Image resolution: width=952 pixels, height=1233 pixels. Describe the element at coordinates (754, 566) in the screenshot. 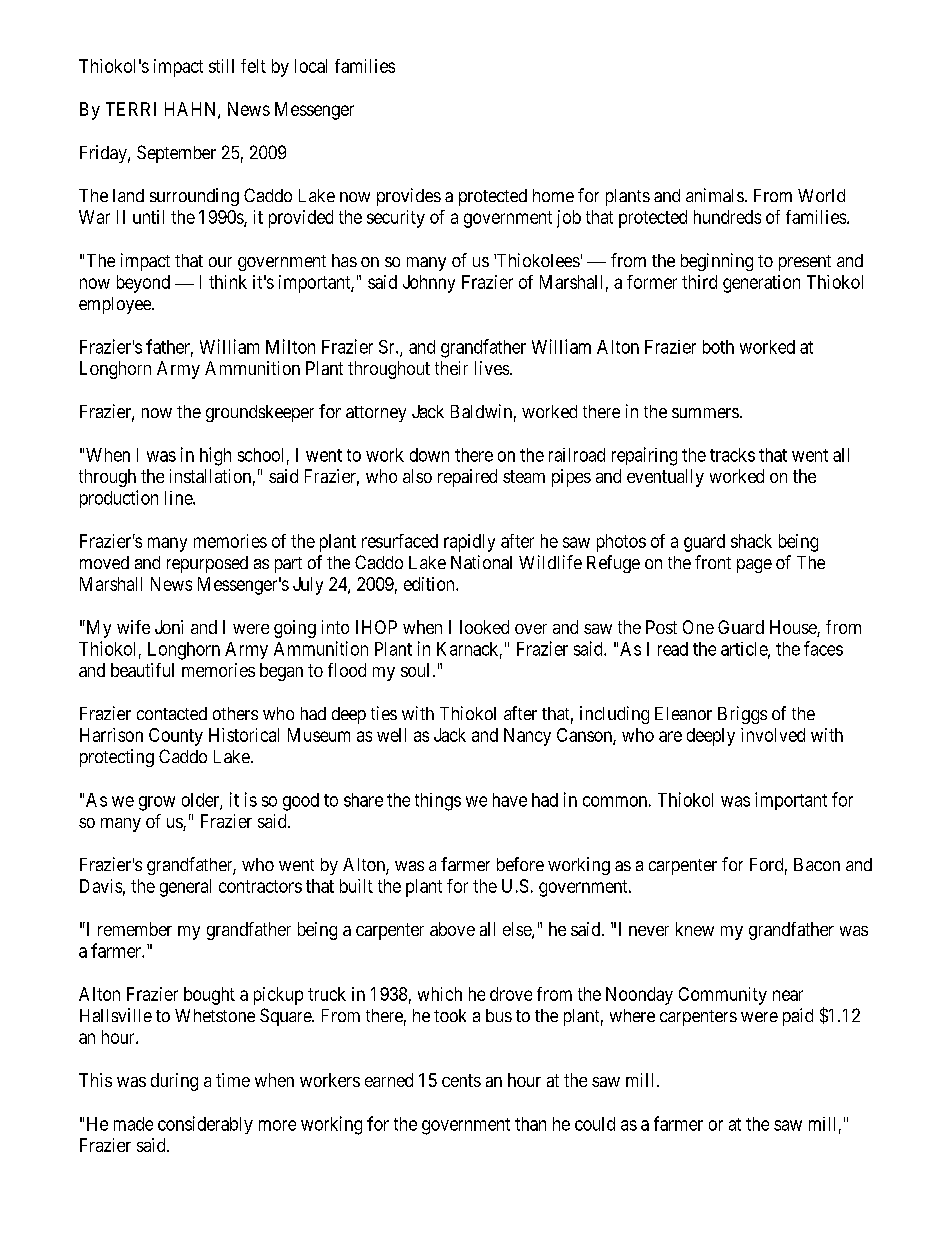

I see `page` at that location.
